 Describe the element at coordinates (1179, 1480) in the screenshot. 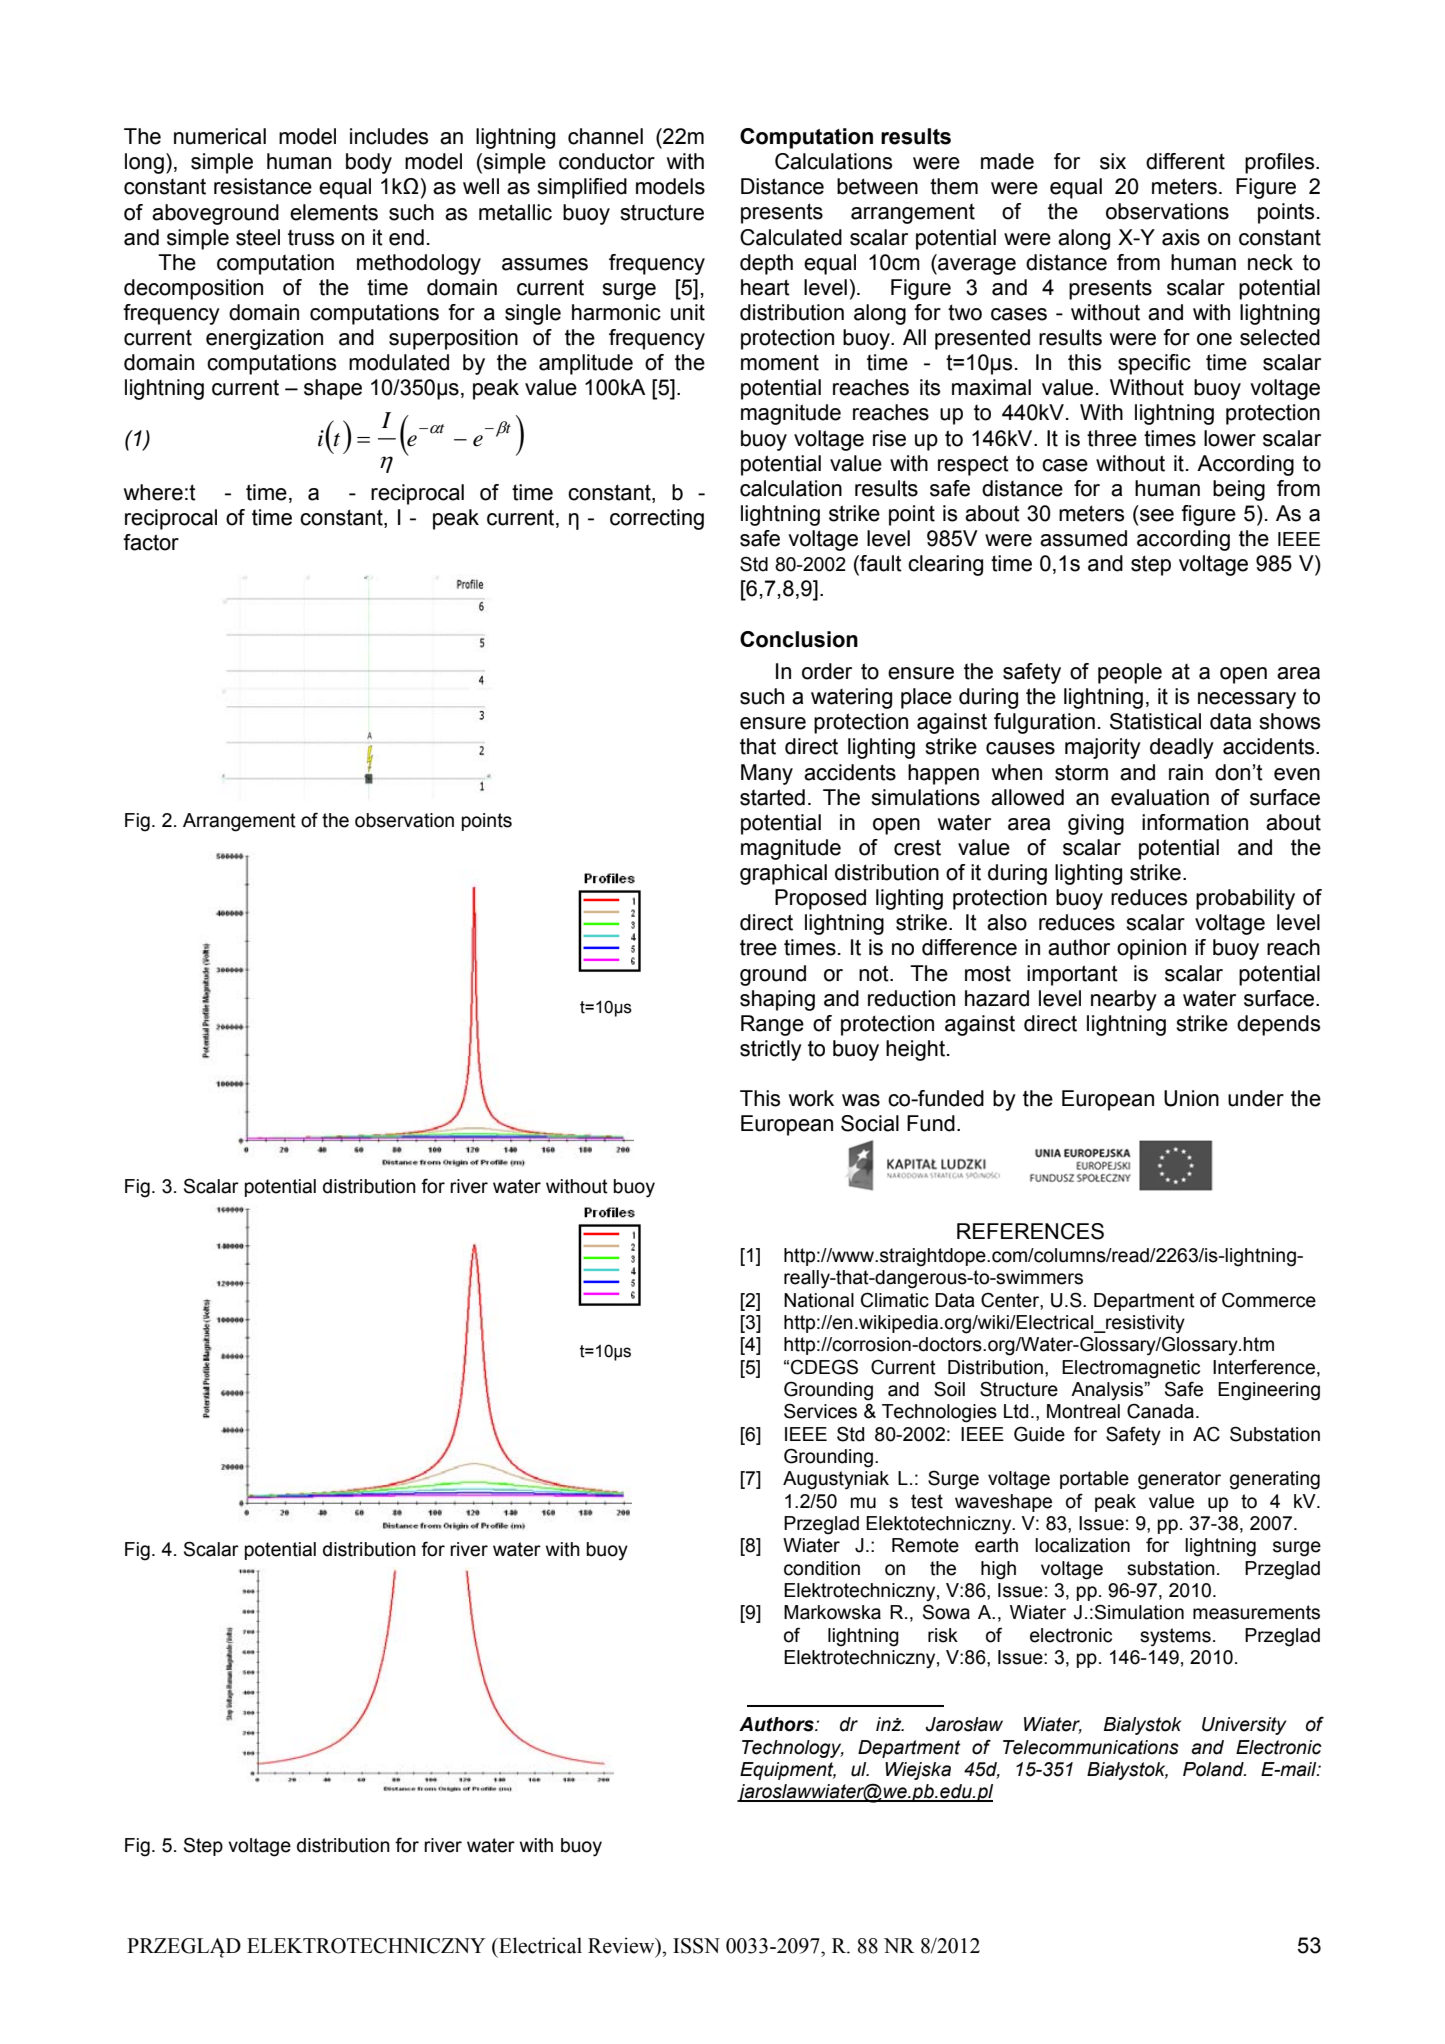

I see `generator` at that location.
